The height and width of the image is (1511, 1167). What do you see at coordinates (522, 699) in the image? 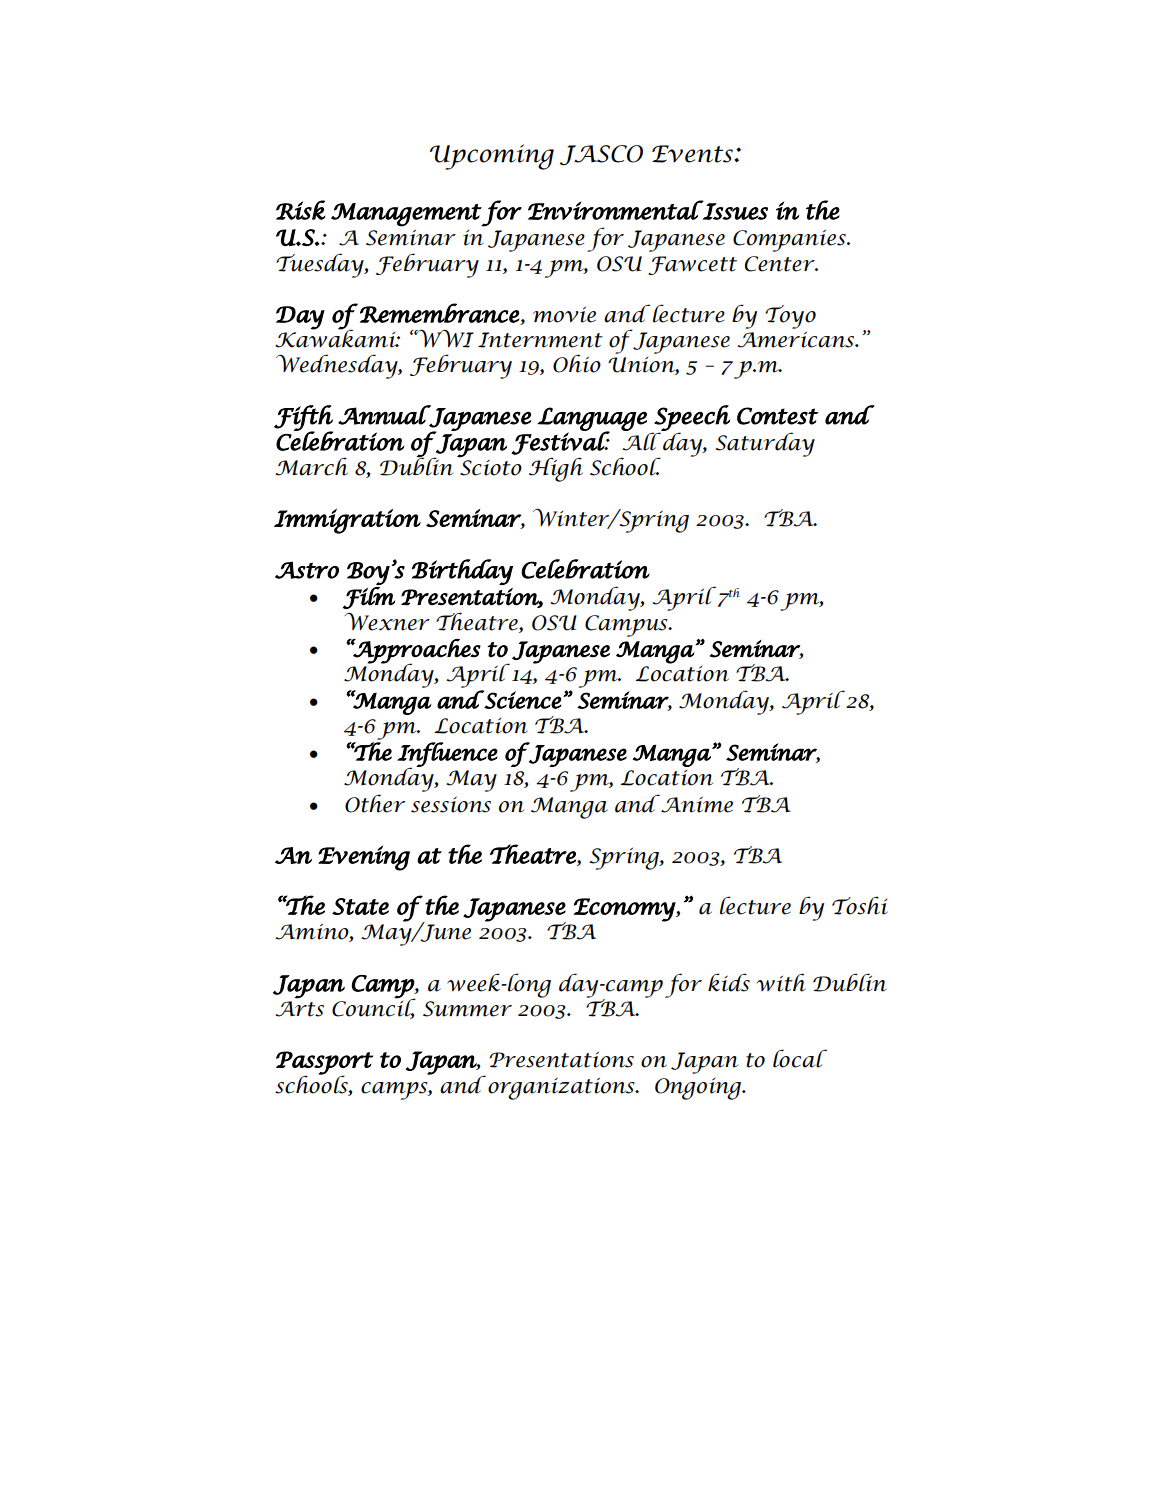
I see `Science` at bounding box center [522, 699].
